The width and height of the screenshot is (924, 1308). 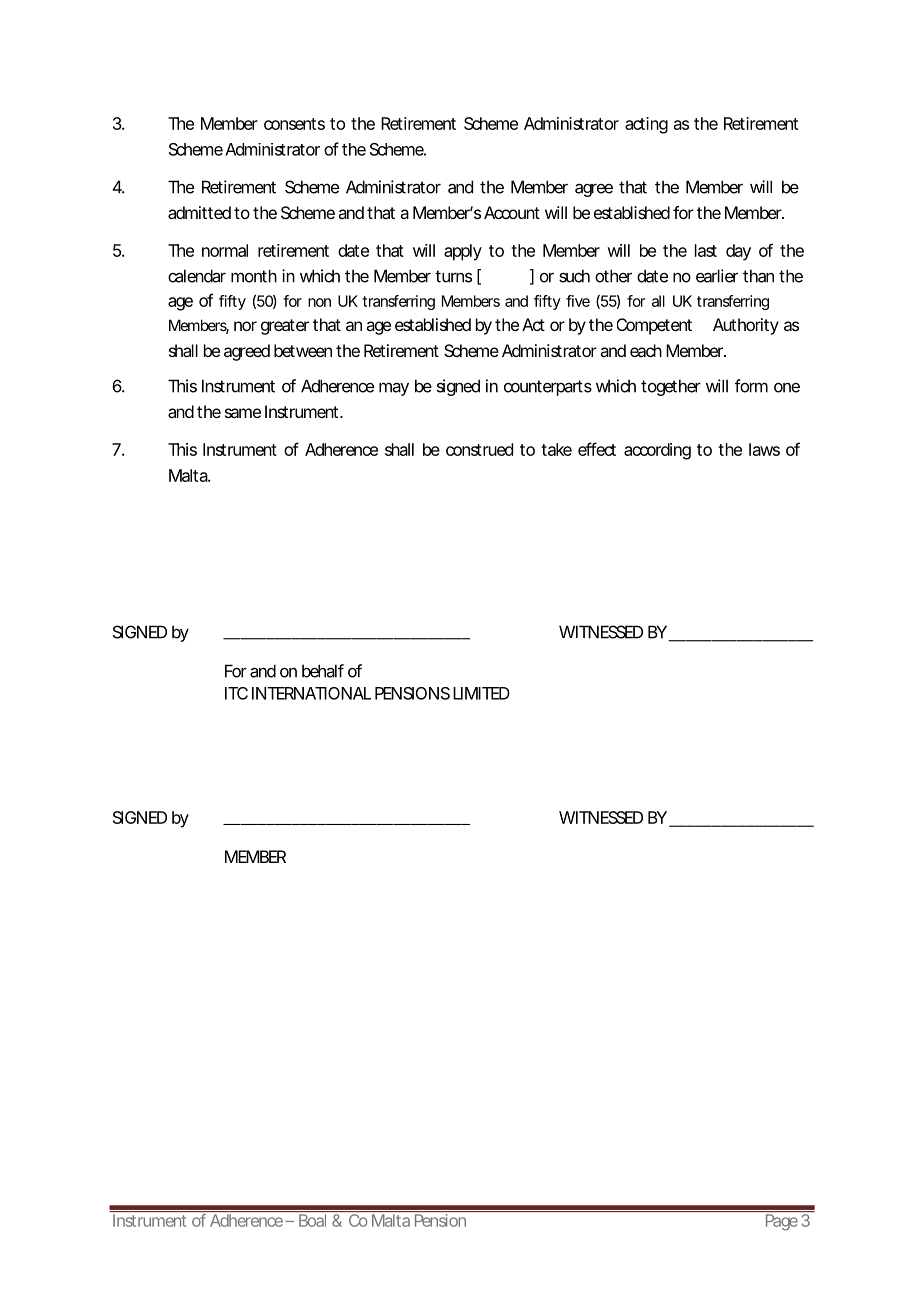 What do you see at coordinates (764, 449) in the screenshot?
I see `laws` at bounding box center [764, 449].
